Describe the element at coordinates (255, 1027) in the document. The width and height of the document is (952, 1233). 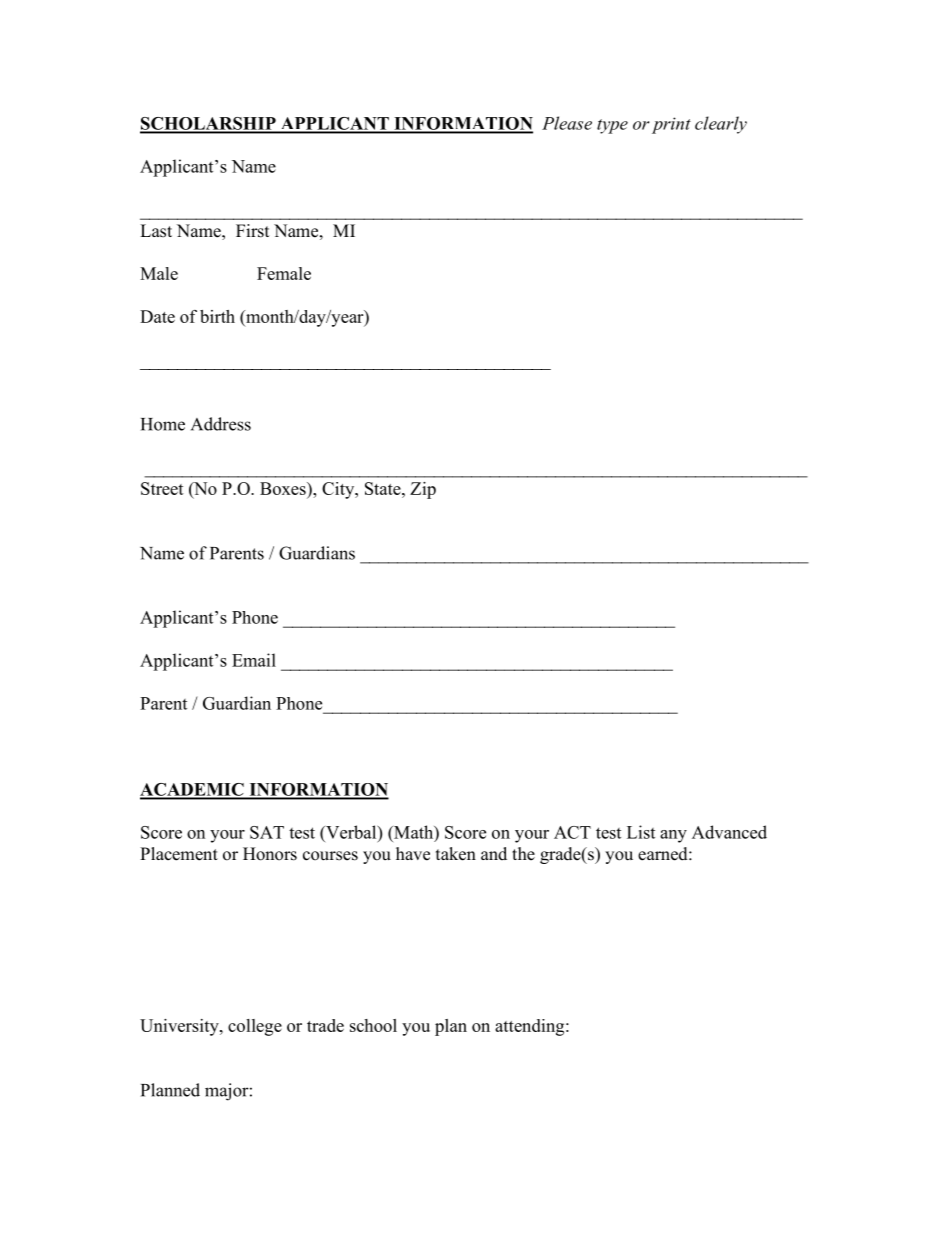
I see `college` at that location.
